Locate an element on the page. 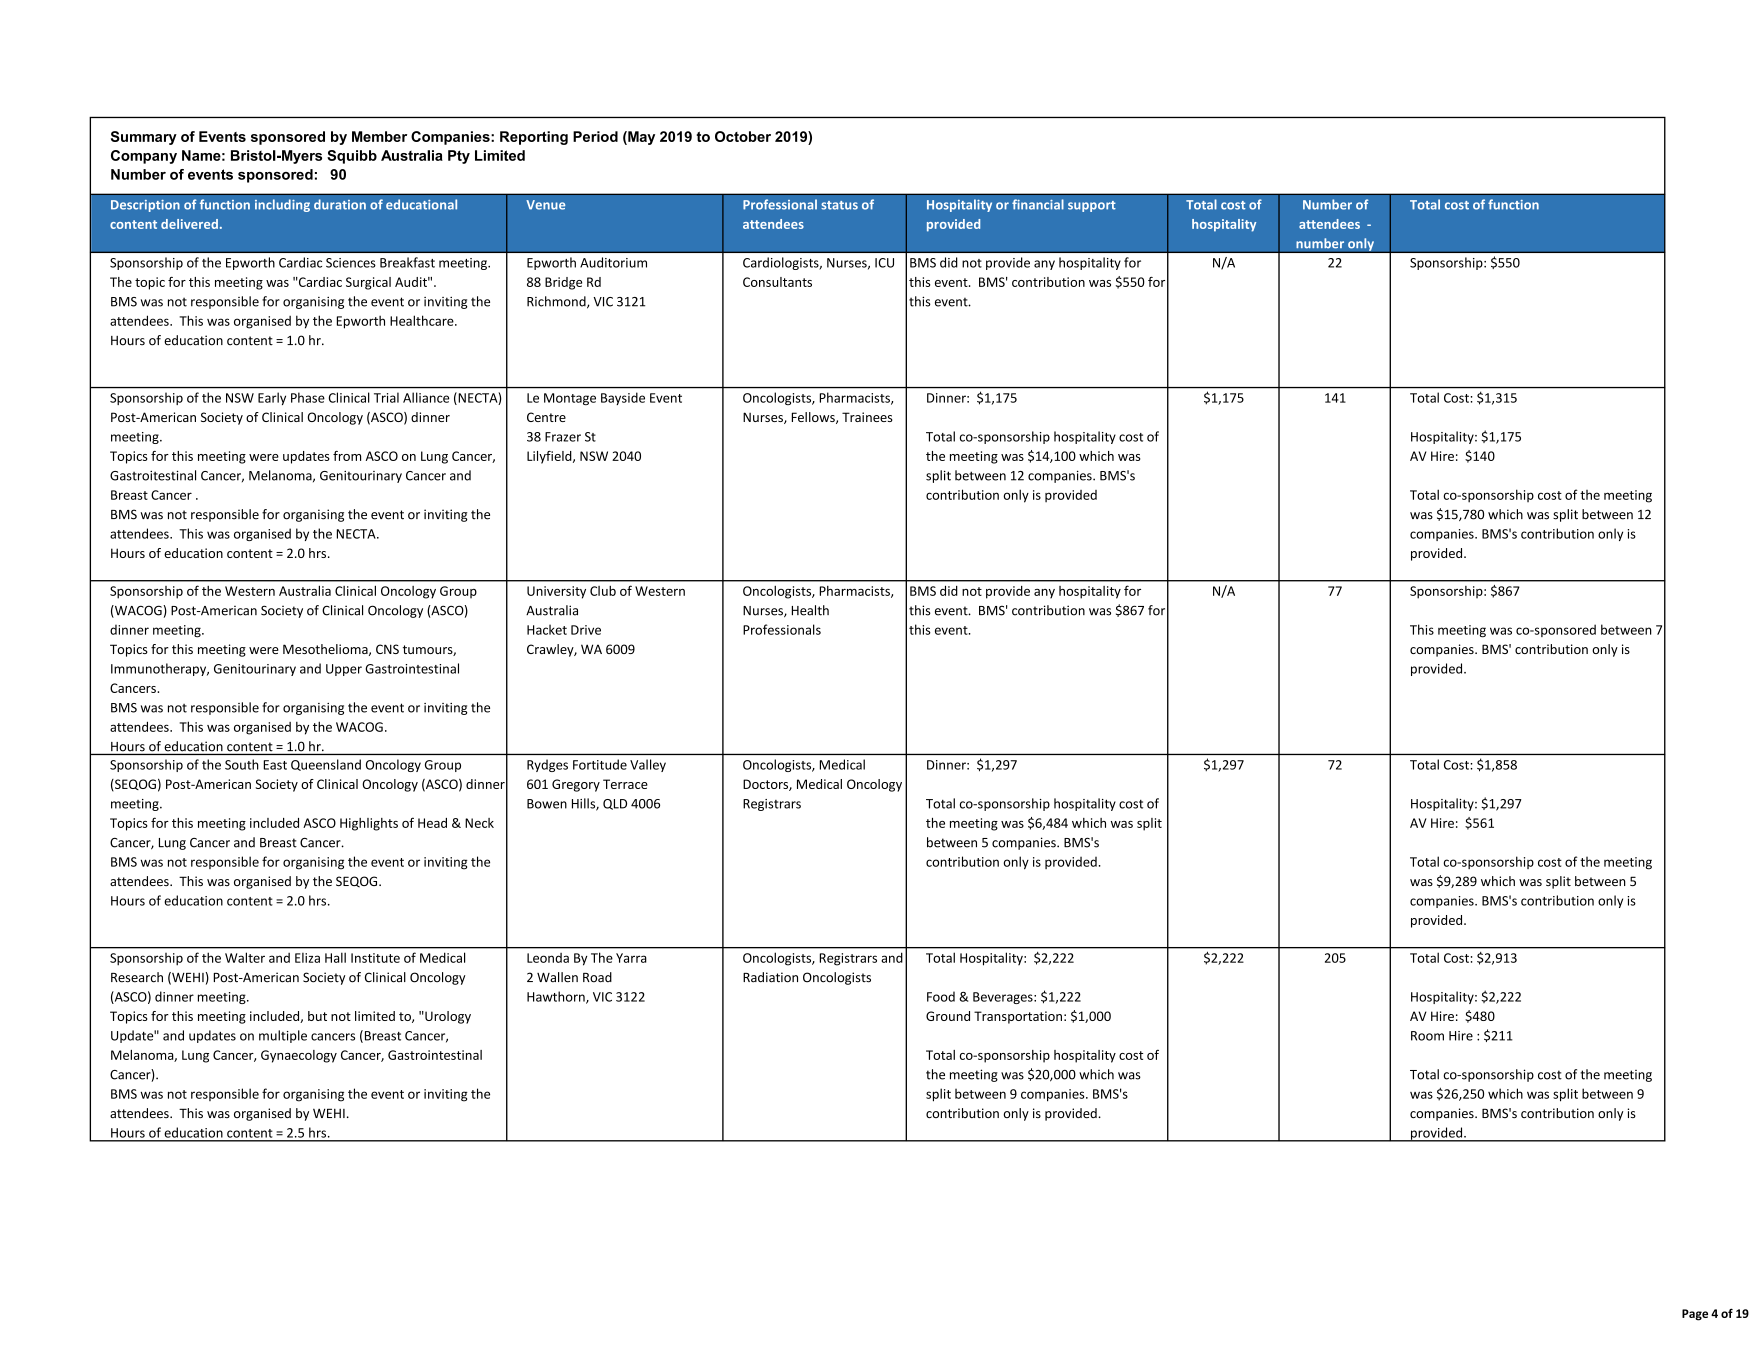 The image size is (1757, 1357). Page is located at coordinates (1695, 1315).
